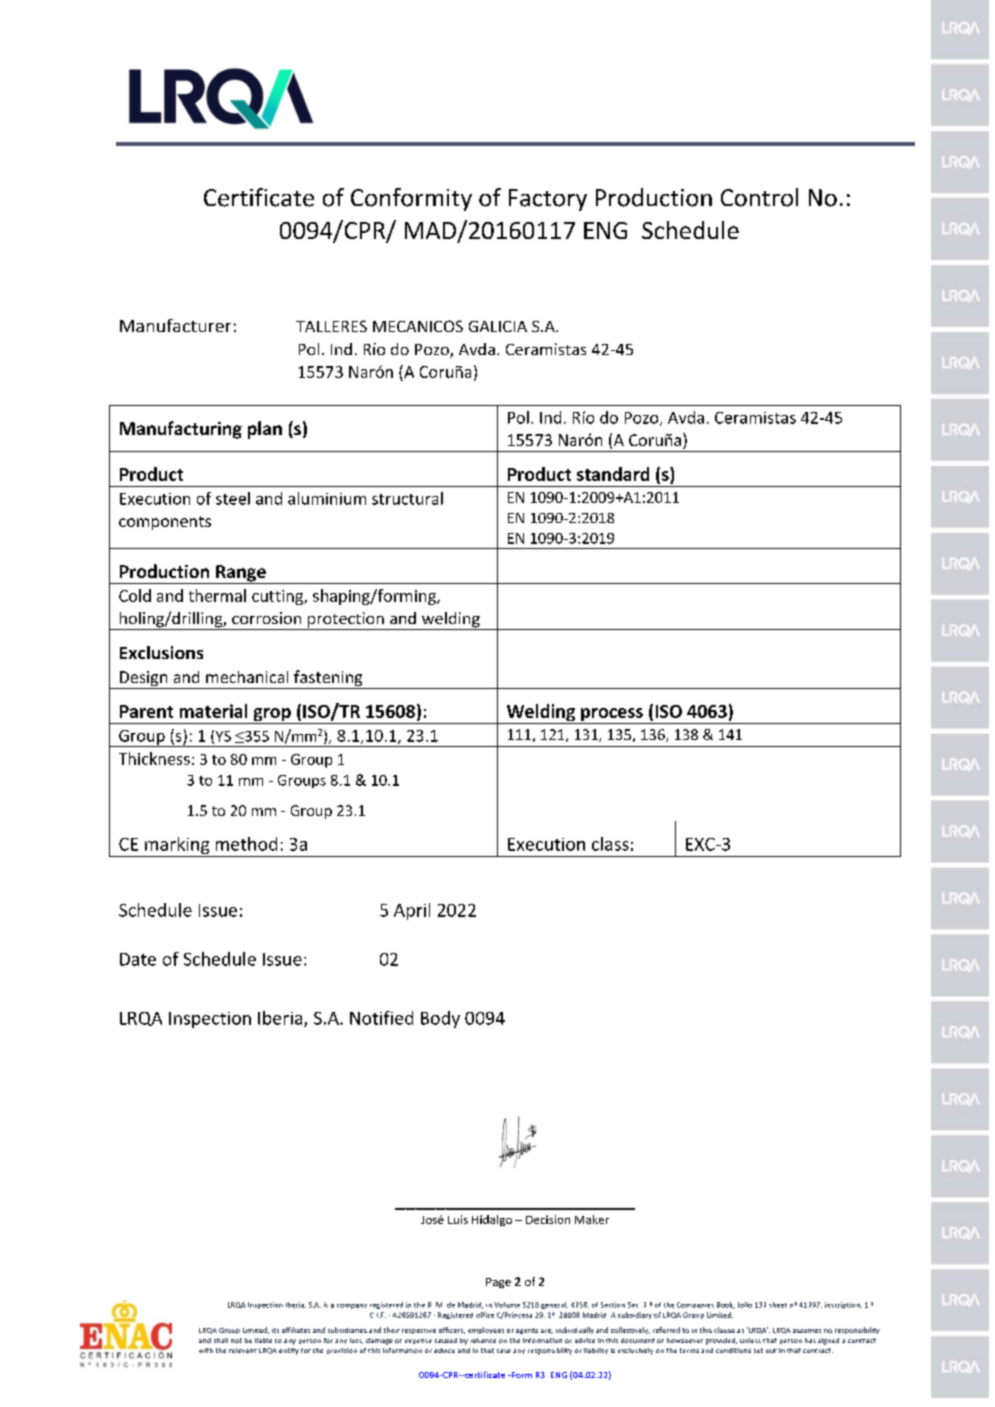 The width and height of the image is (995, 1407). Describe the element at coordinates (612, 716) in the image. I see `process` at that location.
